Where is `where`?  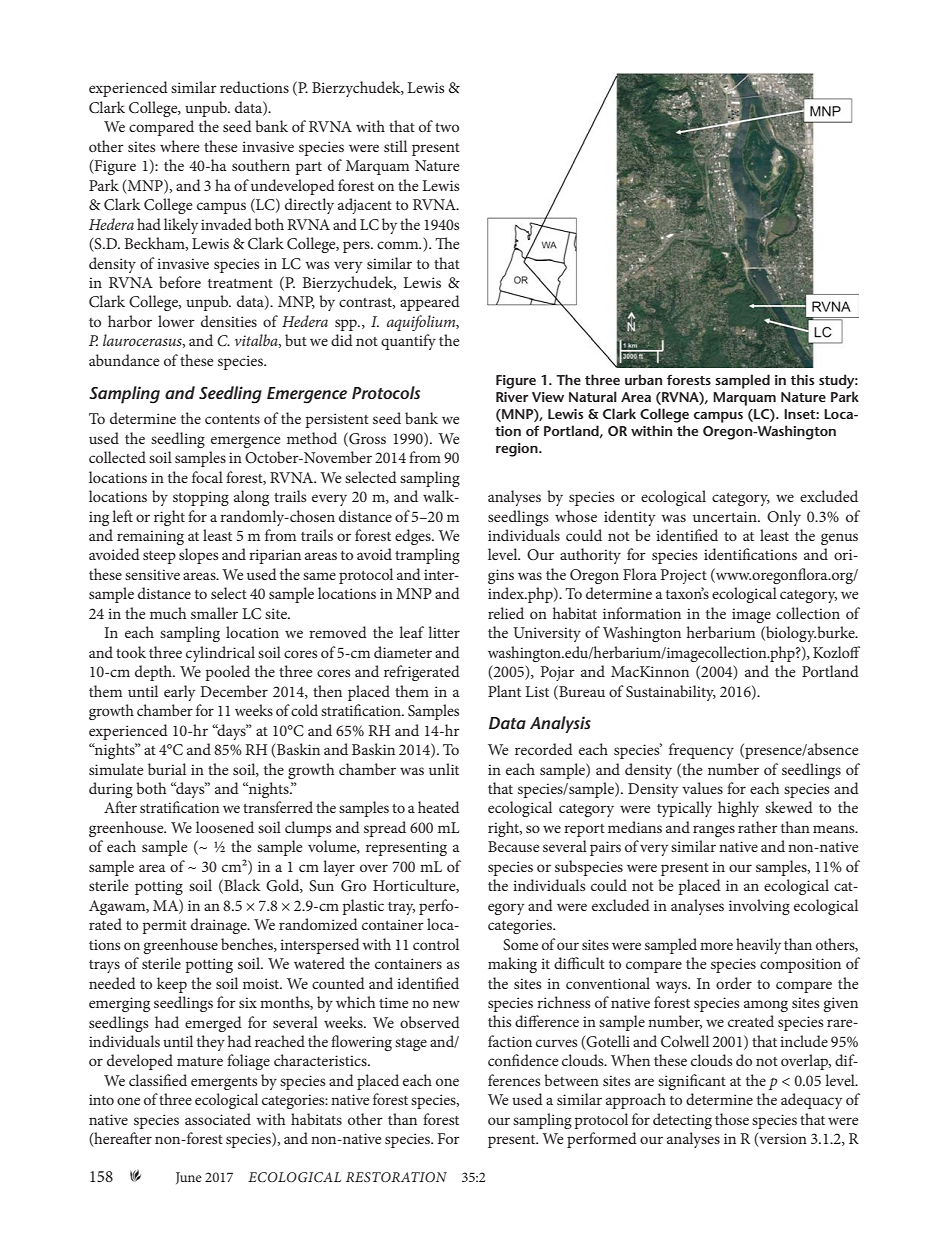
where is located at coordinates (179, 146).
